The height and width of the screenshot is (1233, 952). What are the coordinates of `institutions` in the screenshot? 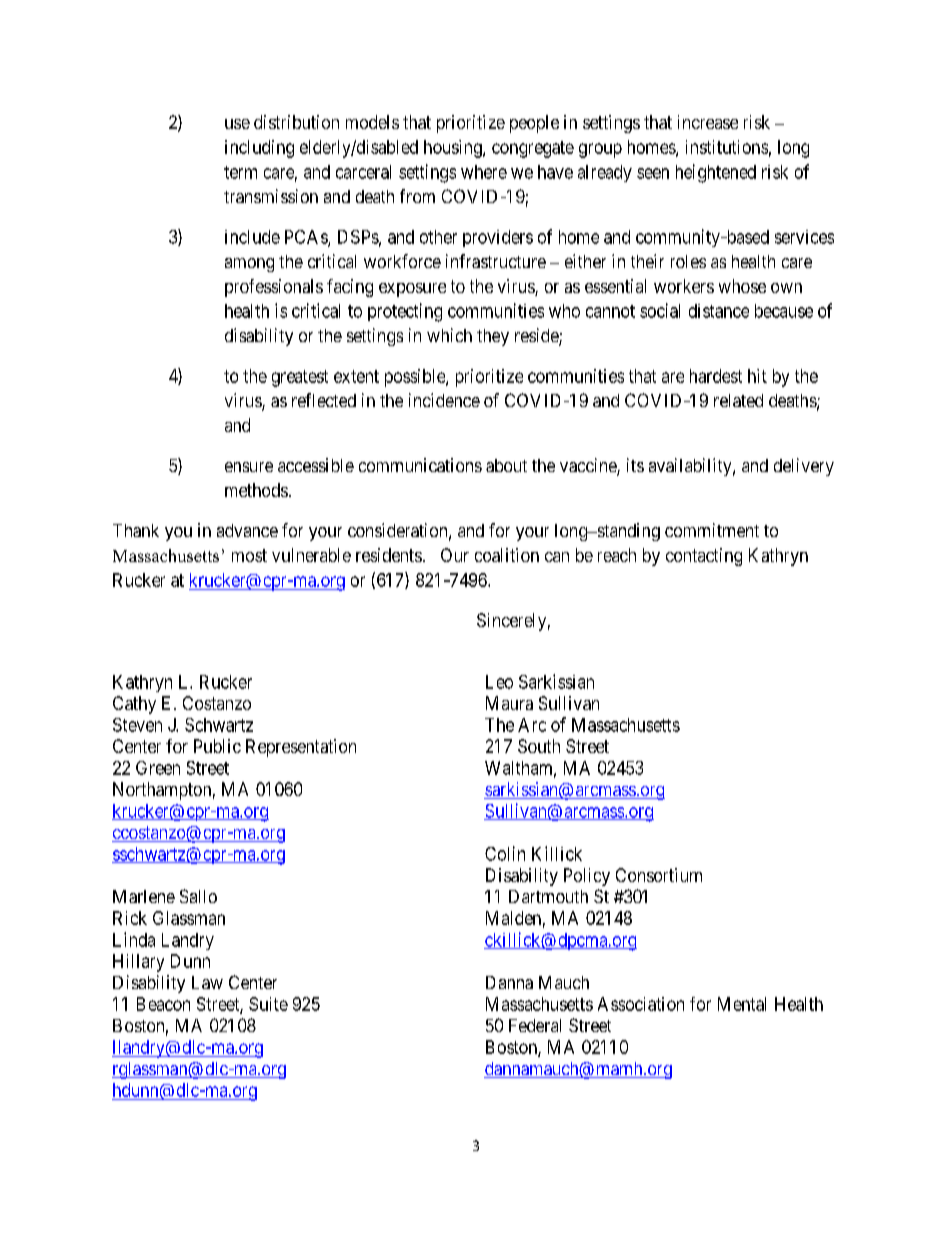 It's located at (727, 147).
